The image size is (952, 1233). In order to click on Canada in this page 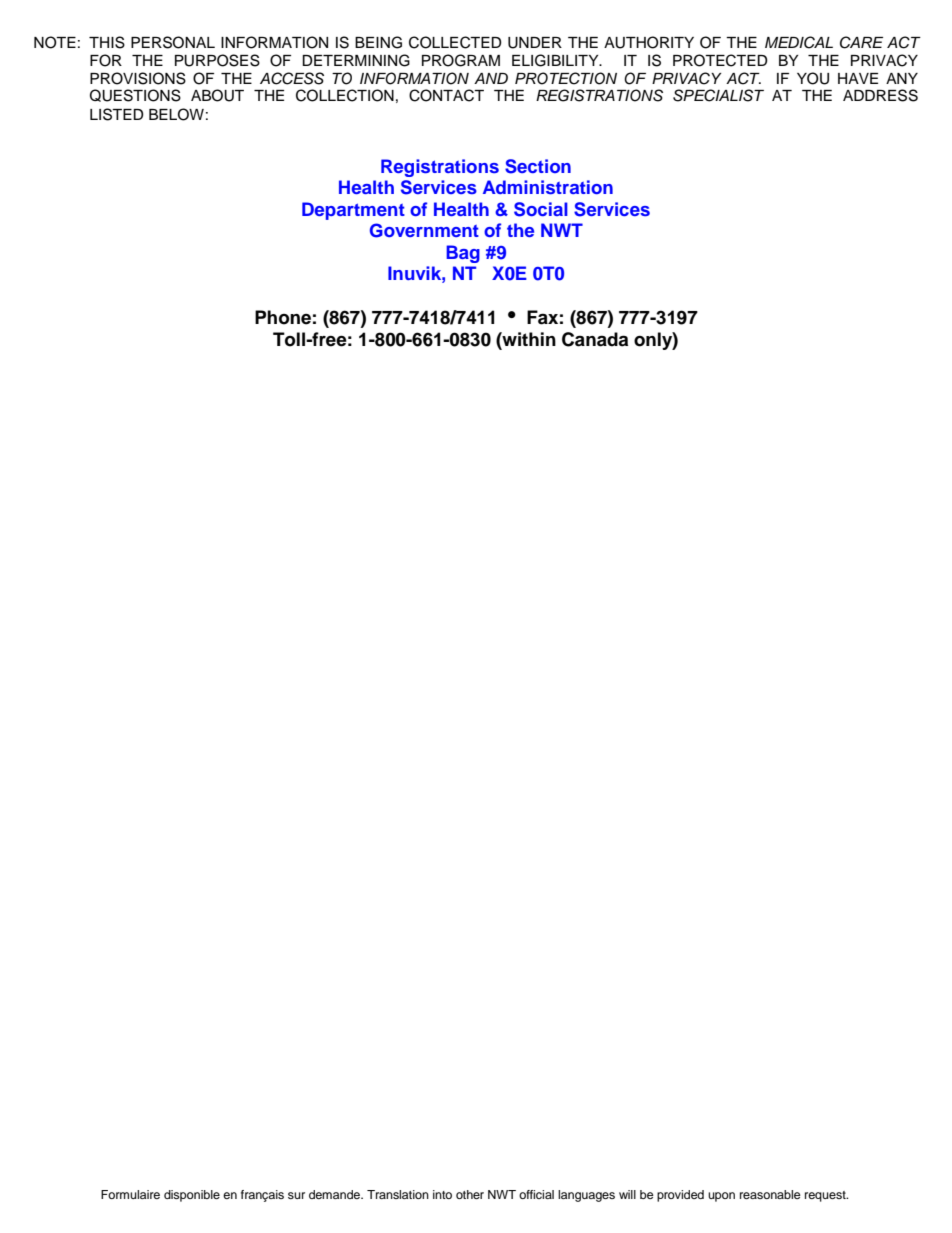, I will do `click(595, 339)`.
